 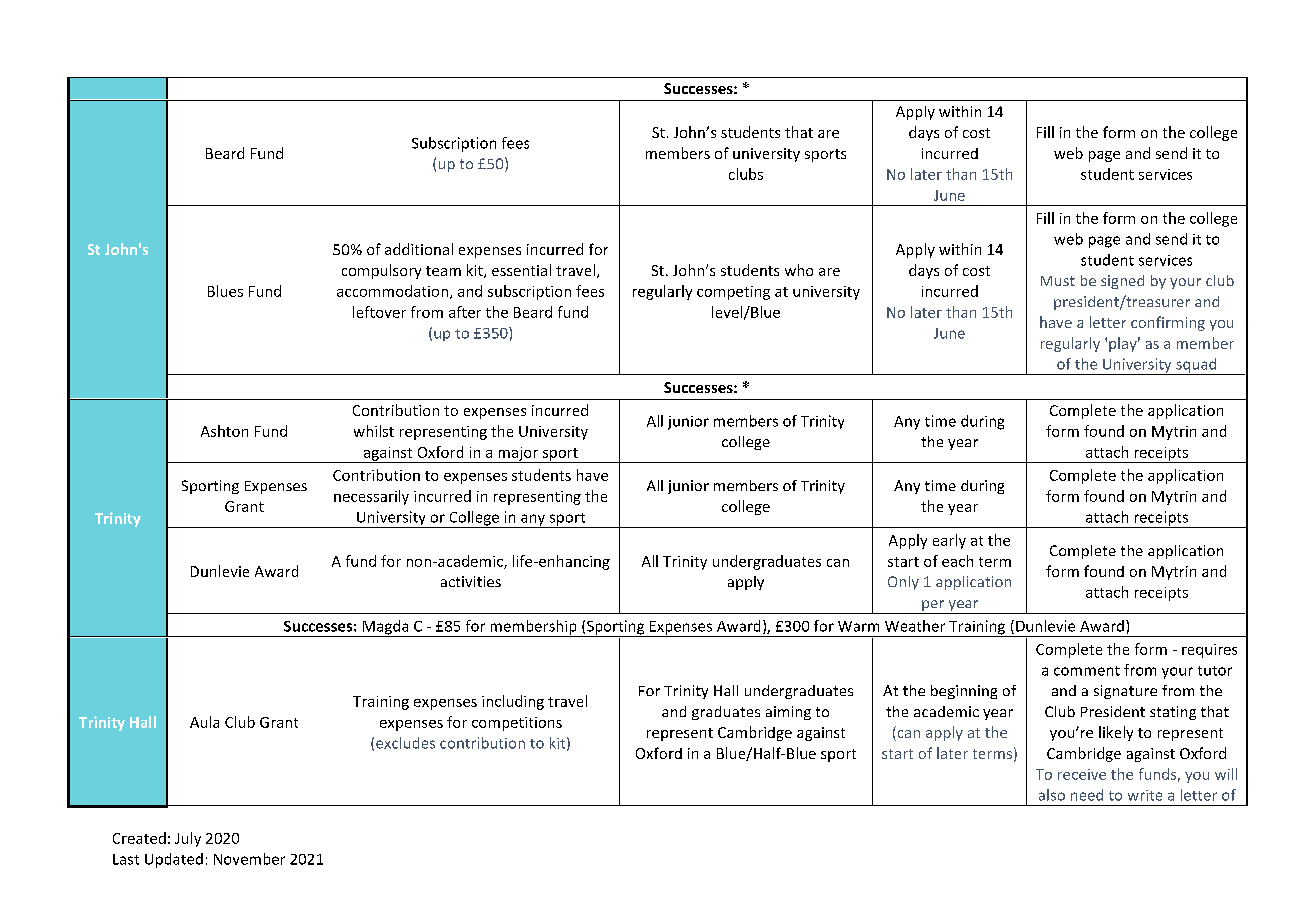 I want to click on Magda, so click(x=385, y=628).
